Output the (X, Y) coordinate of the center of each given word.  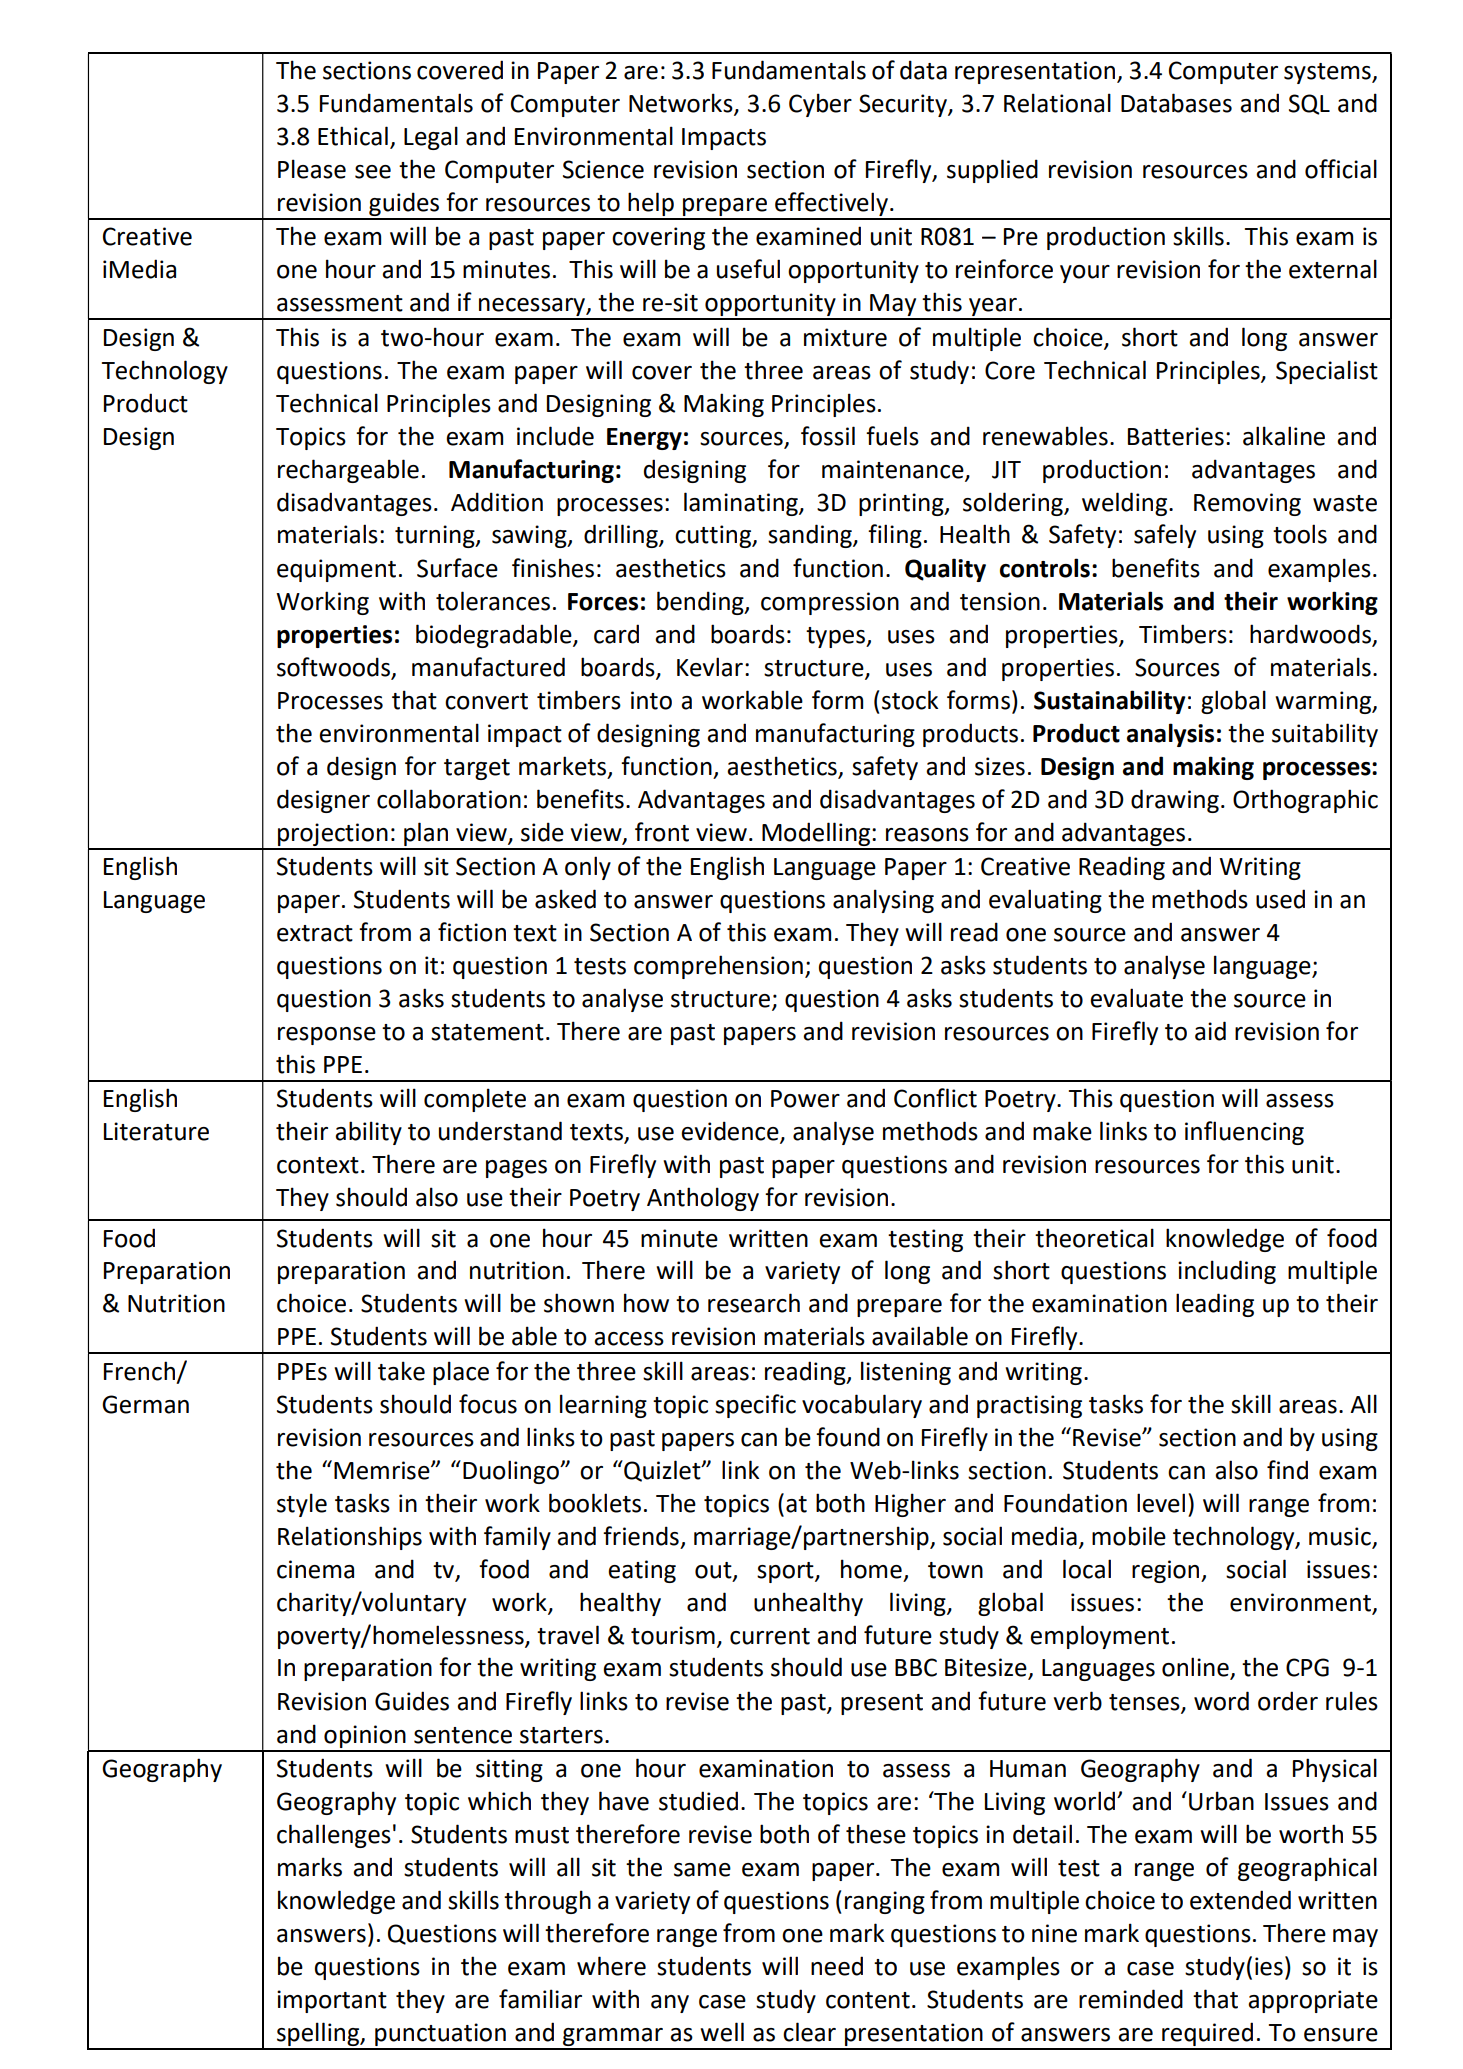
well (722, 2032)
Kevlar (710, 667)
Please (312, 169)
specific (755, 1406)
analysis (1170, 735)
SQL (1309, 104)
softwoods (333, 667)
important (332, 2001)
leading (1215, 1305)
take (401, 1371)
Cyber (820, 105)
